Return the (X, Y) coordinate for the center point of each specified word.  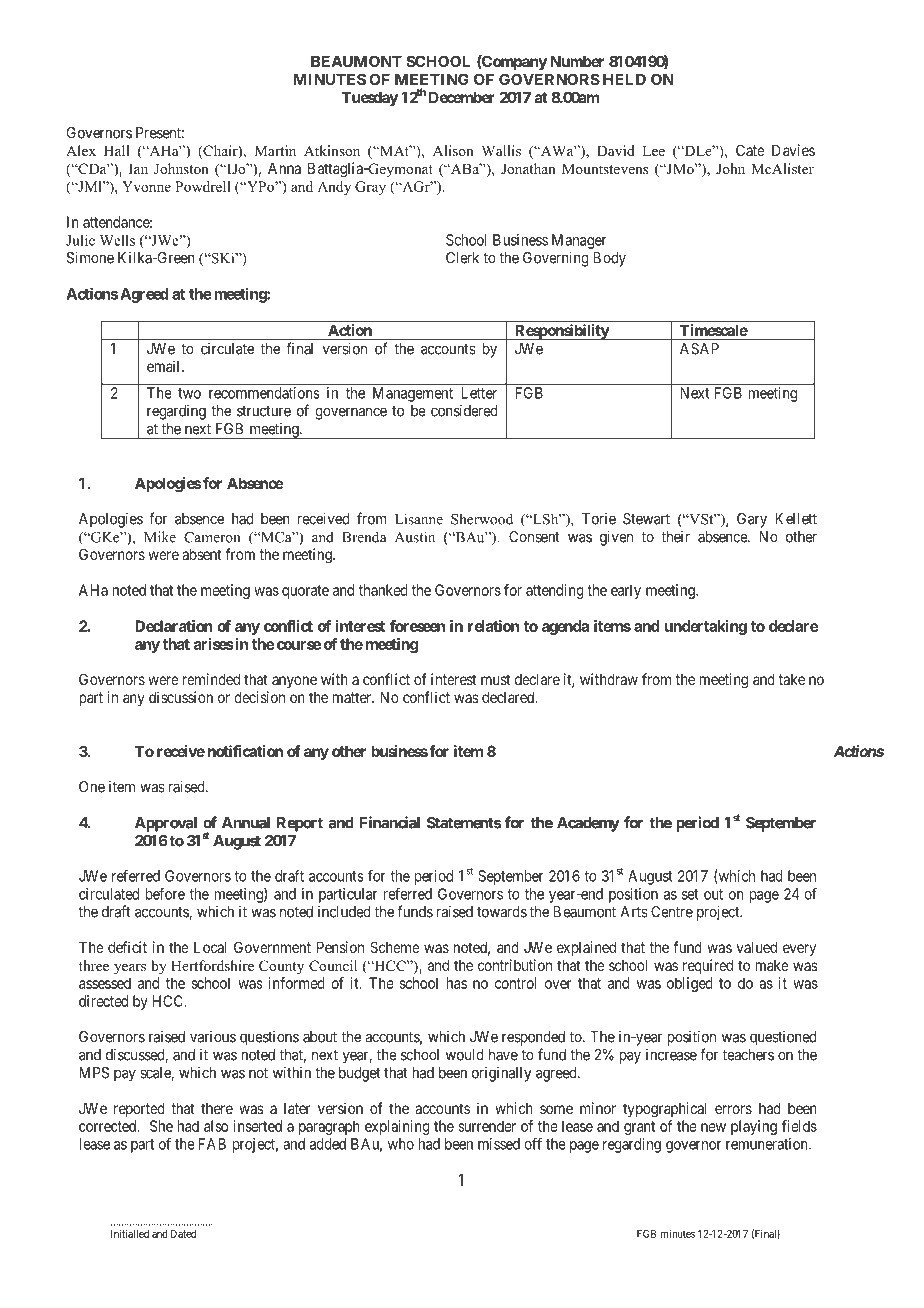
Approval (166, 824)
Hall (117, 150)
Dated (183, 1234)
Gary (752, 520)
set (690, 894)
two (189, 393)
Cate (750, 150)
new (713, 1127)
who (401, 1144)
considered (464, 410)
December (462, 97)
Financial (389, 822)
